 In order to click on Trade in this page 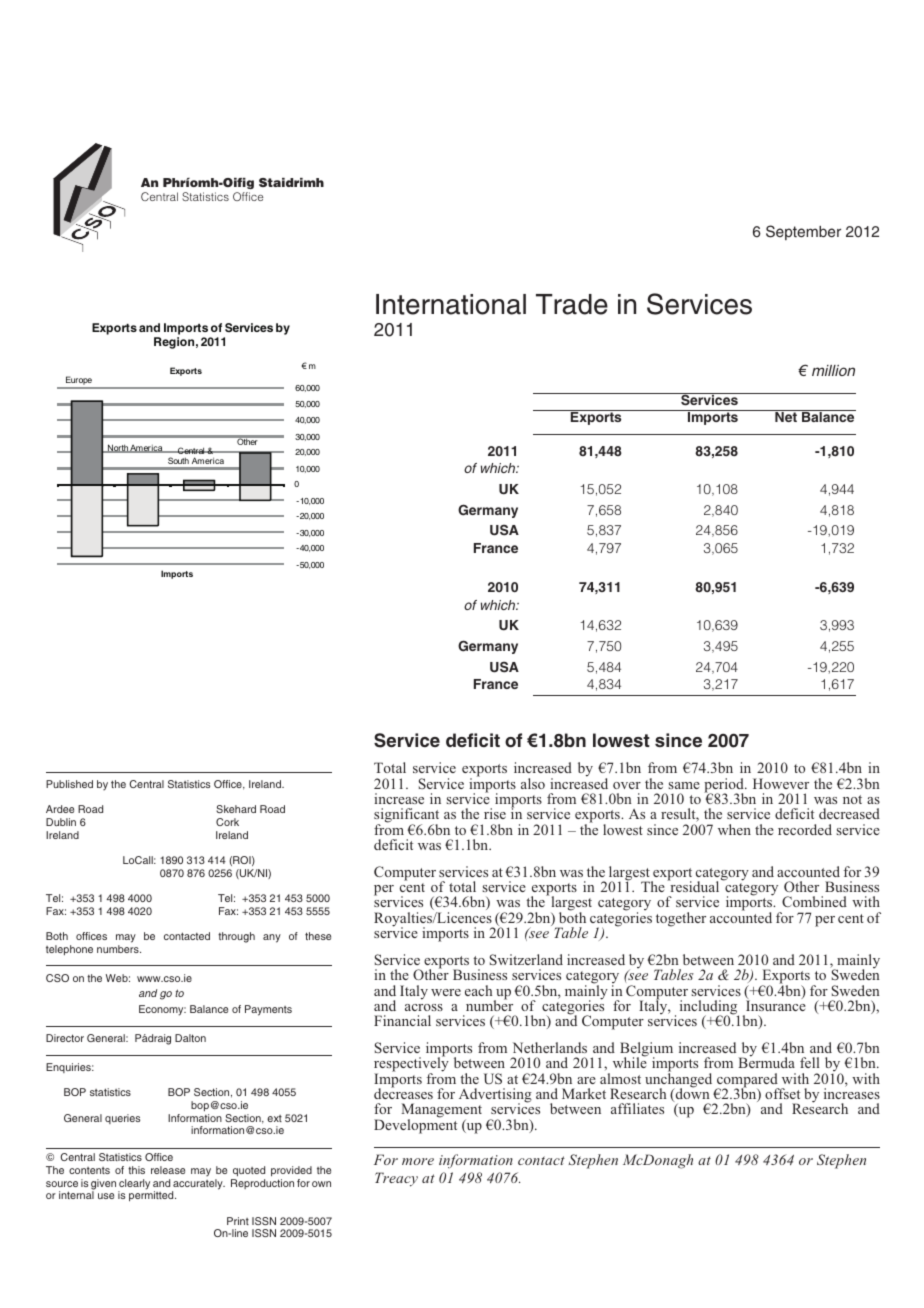, I will do `click(572, 304)`.
